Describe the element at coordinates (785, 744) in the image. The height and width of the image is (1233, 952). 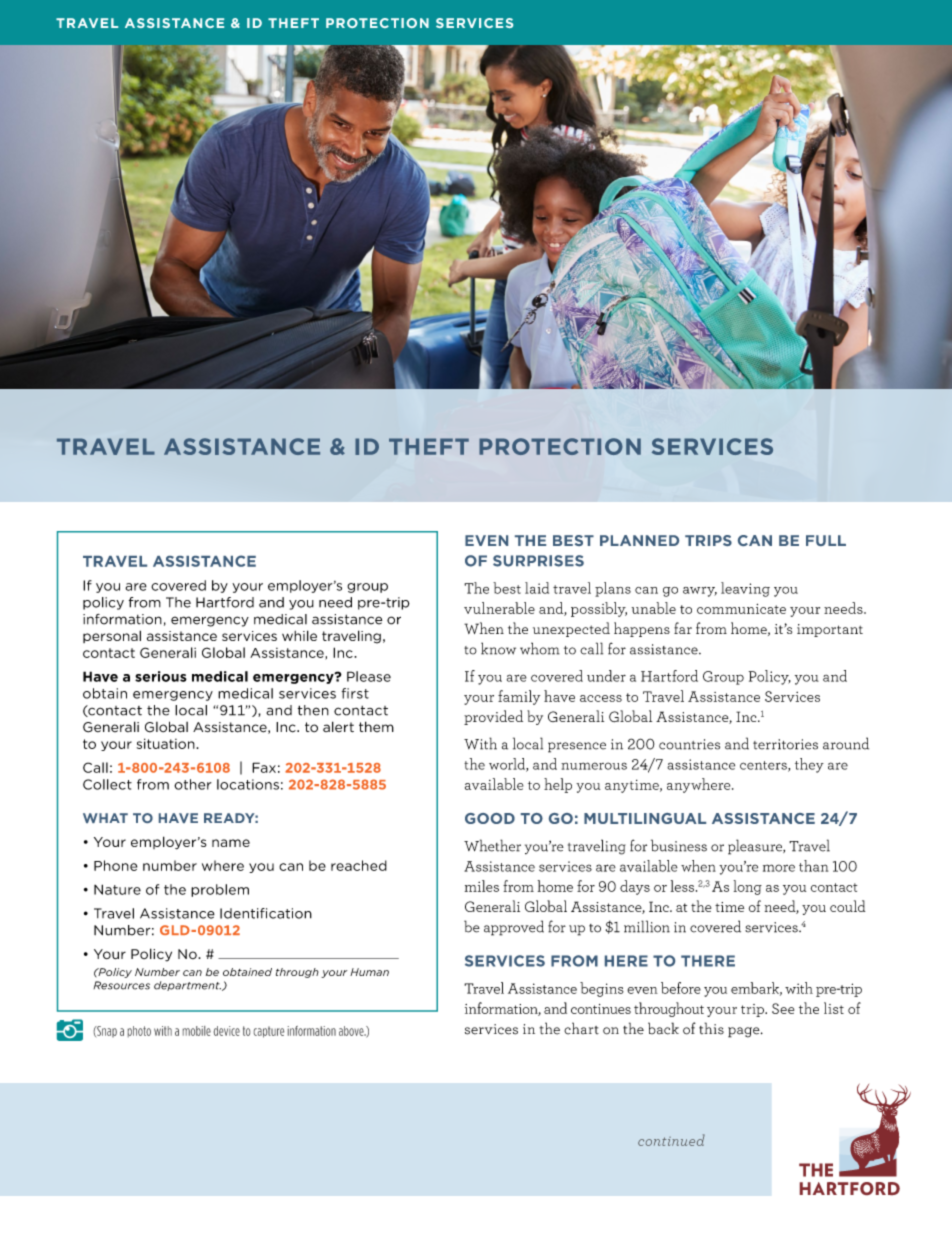
I see `territories` at that location.
